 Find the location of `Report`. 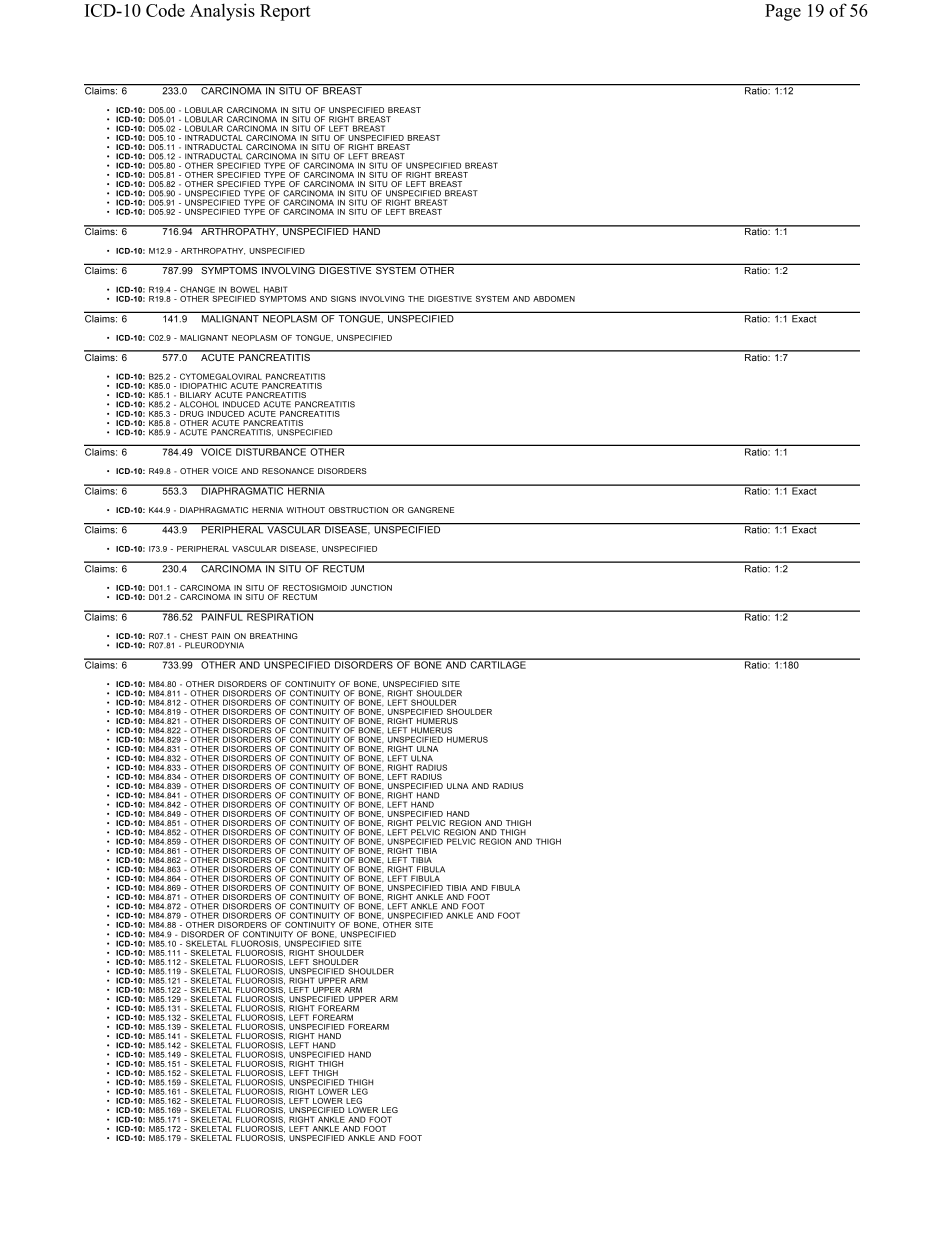

Report is located at coordinates (285, 12).
